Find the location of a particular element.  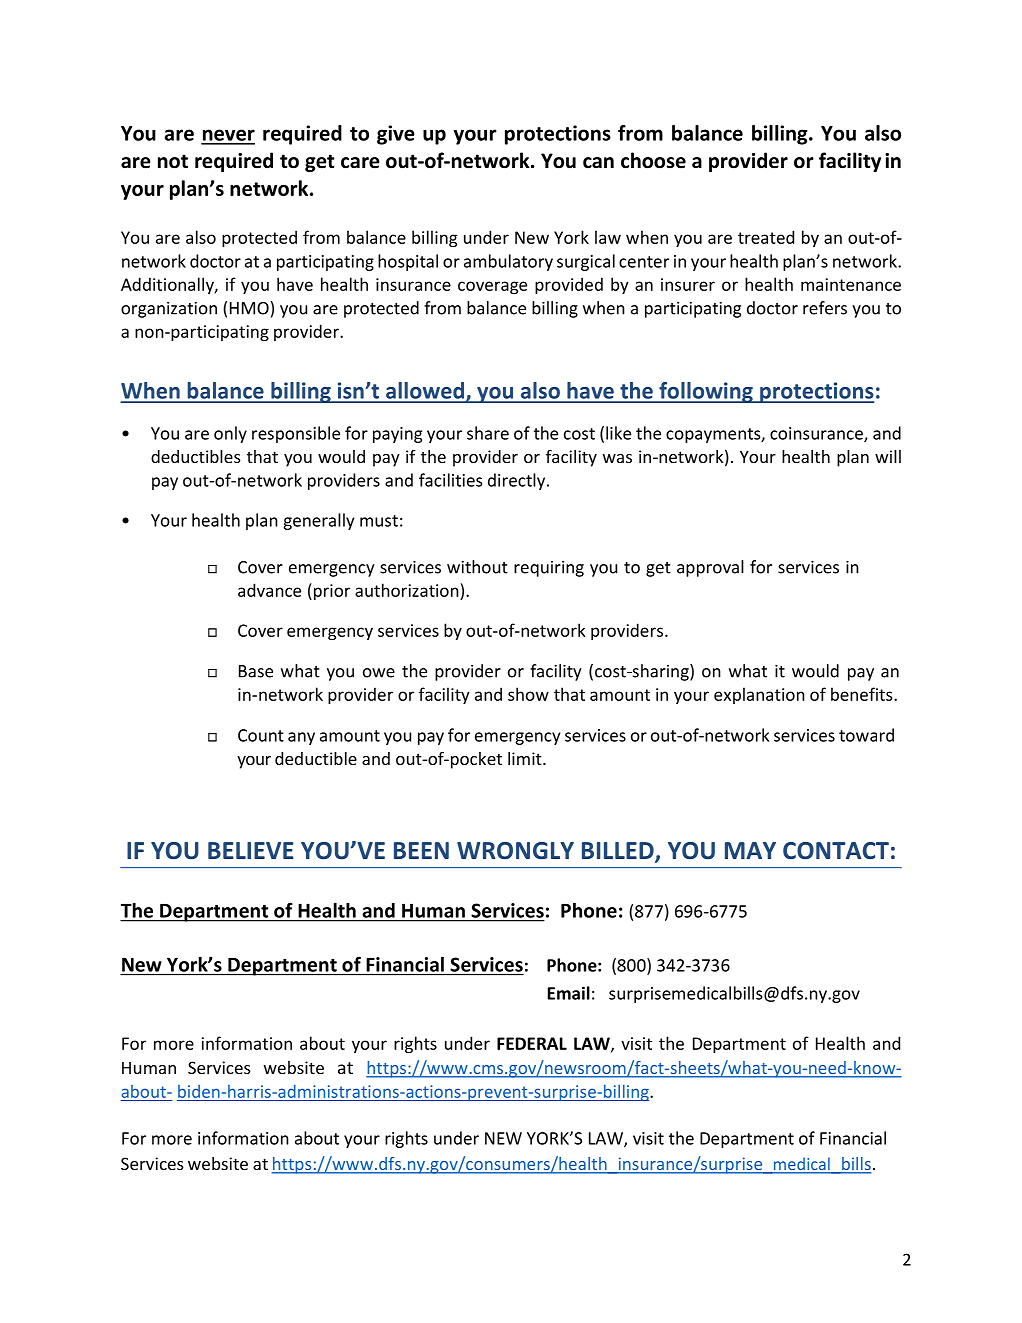

approval is located at coordinates (710, 568).
